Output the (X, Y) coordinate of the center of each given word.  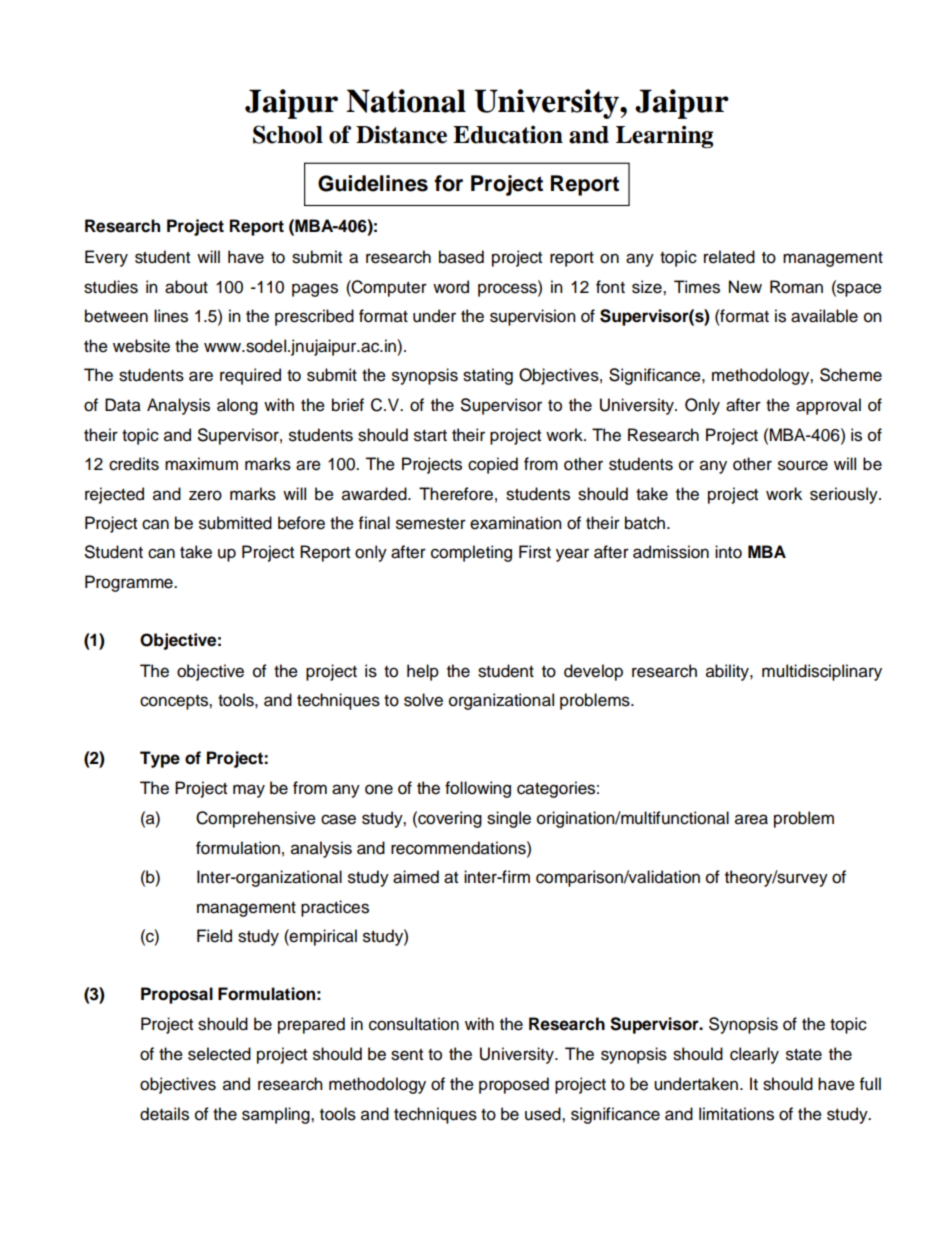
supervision (533, 317)
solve (423, 700)
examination (516, 523)
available (824, 316)
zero (205, 495)
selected (219, 1054)
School (288, 134)
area (751, 819)
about (186, 287)
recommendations (459, 848)
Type (160, 759)
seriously (845, 495)
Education (508, 134)
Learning (664, 136)
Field (214, 936)
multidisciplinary (822, 672)
